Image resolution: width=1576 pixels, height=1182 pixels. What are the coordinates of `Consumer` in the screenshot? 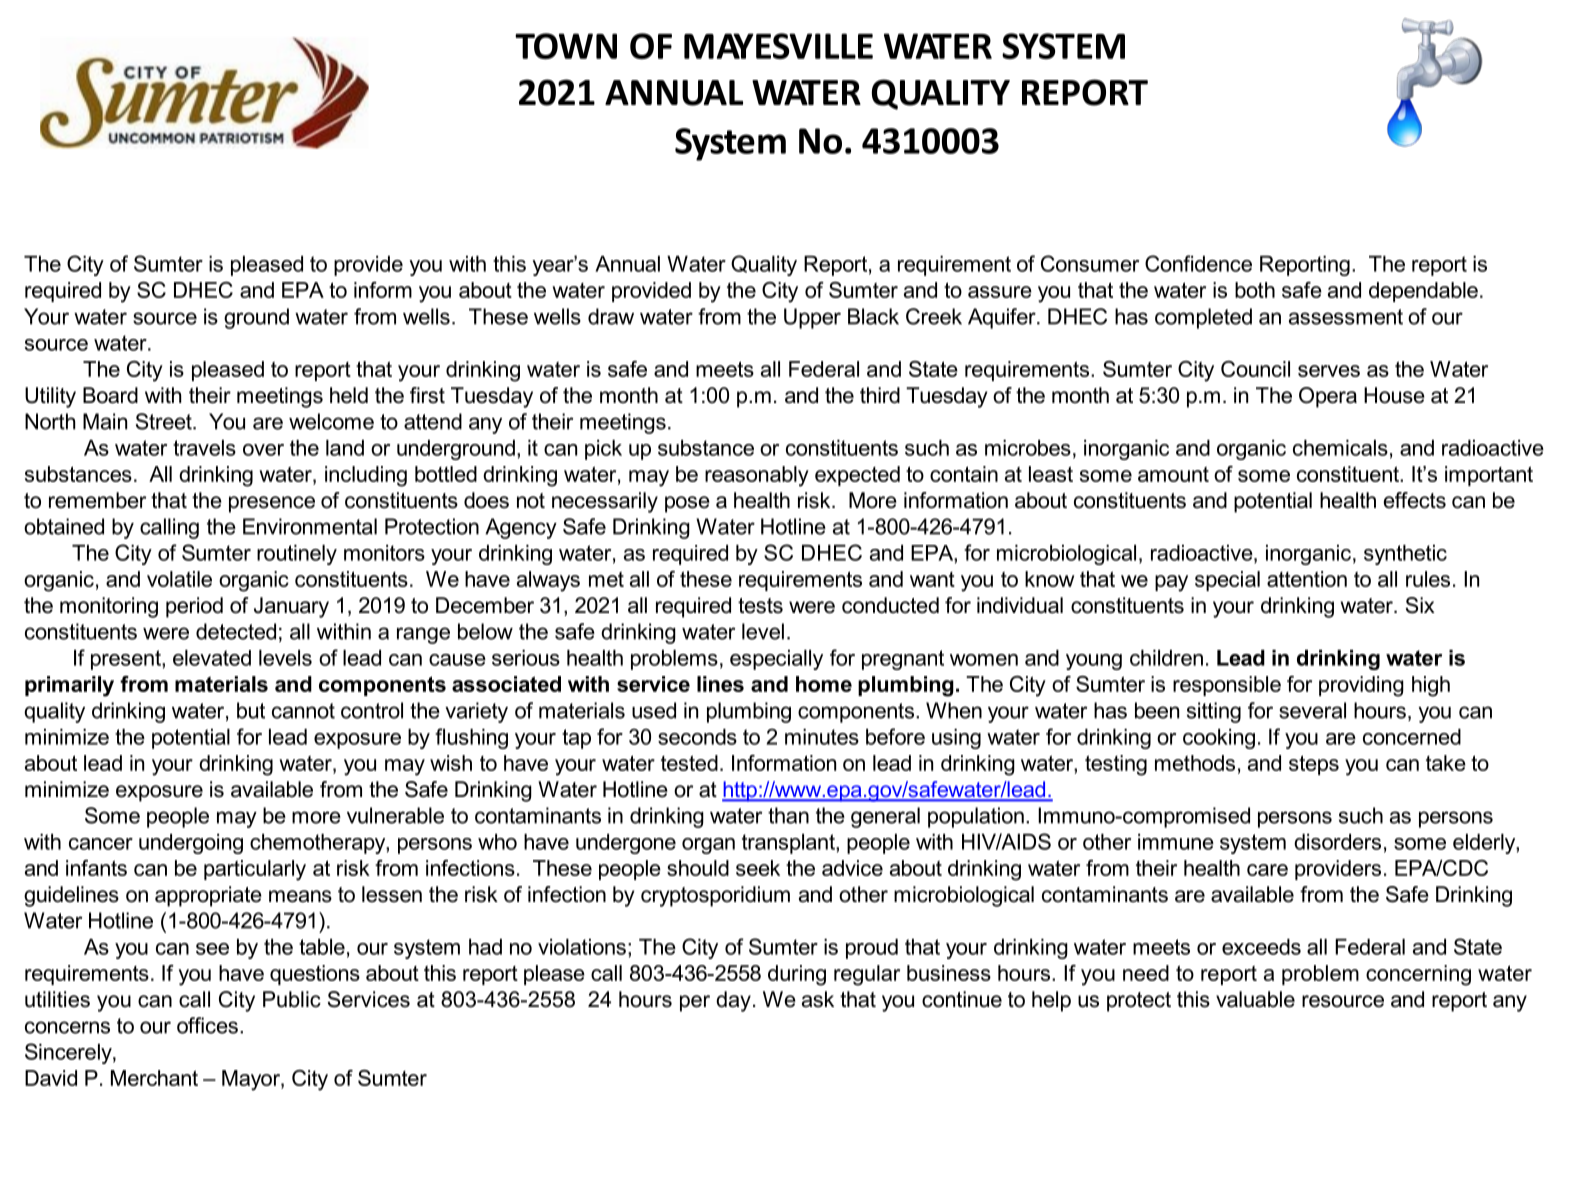 It's located at (1090, 263).
